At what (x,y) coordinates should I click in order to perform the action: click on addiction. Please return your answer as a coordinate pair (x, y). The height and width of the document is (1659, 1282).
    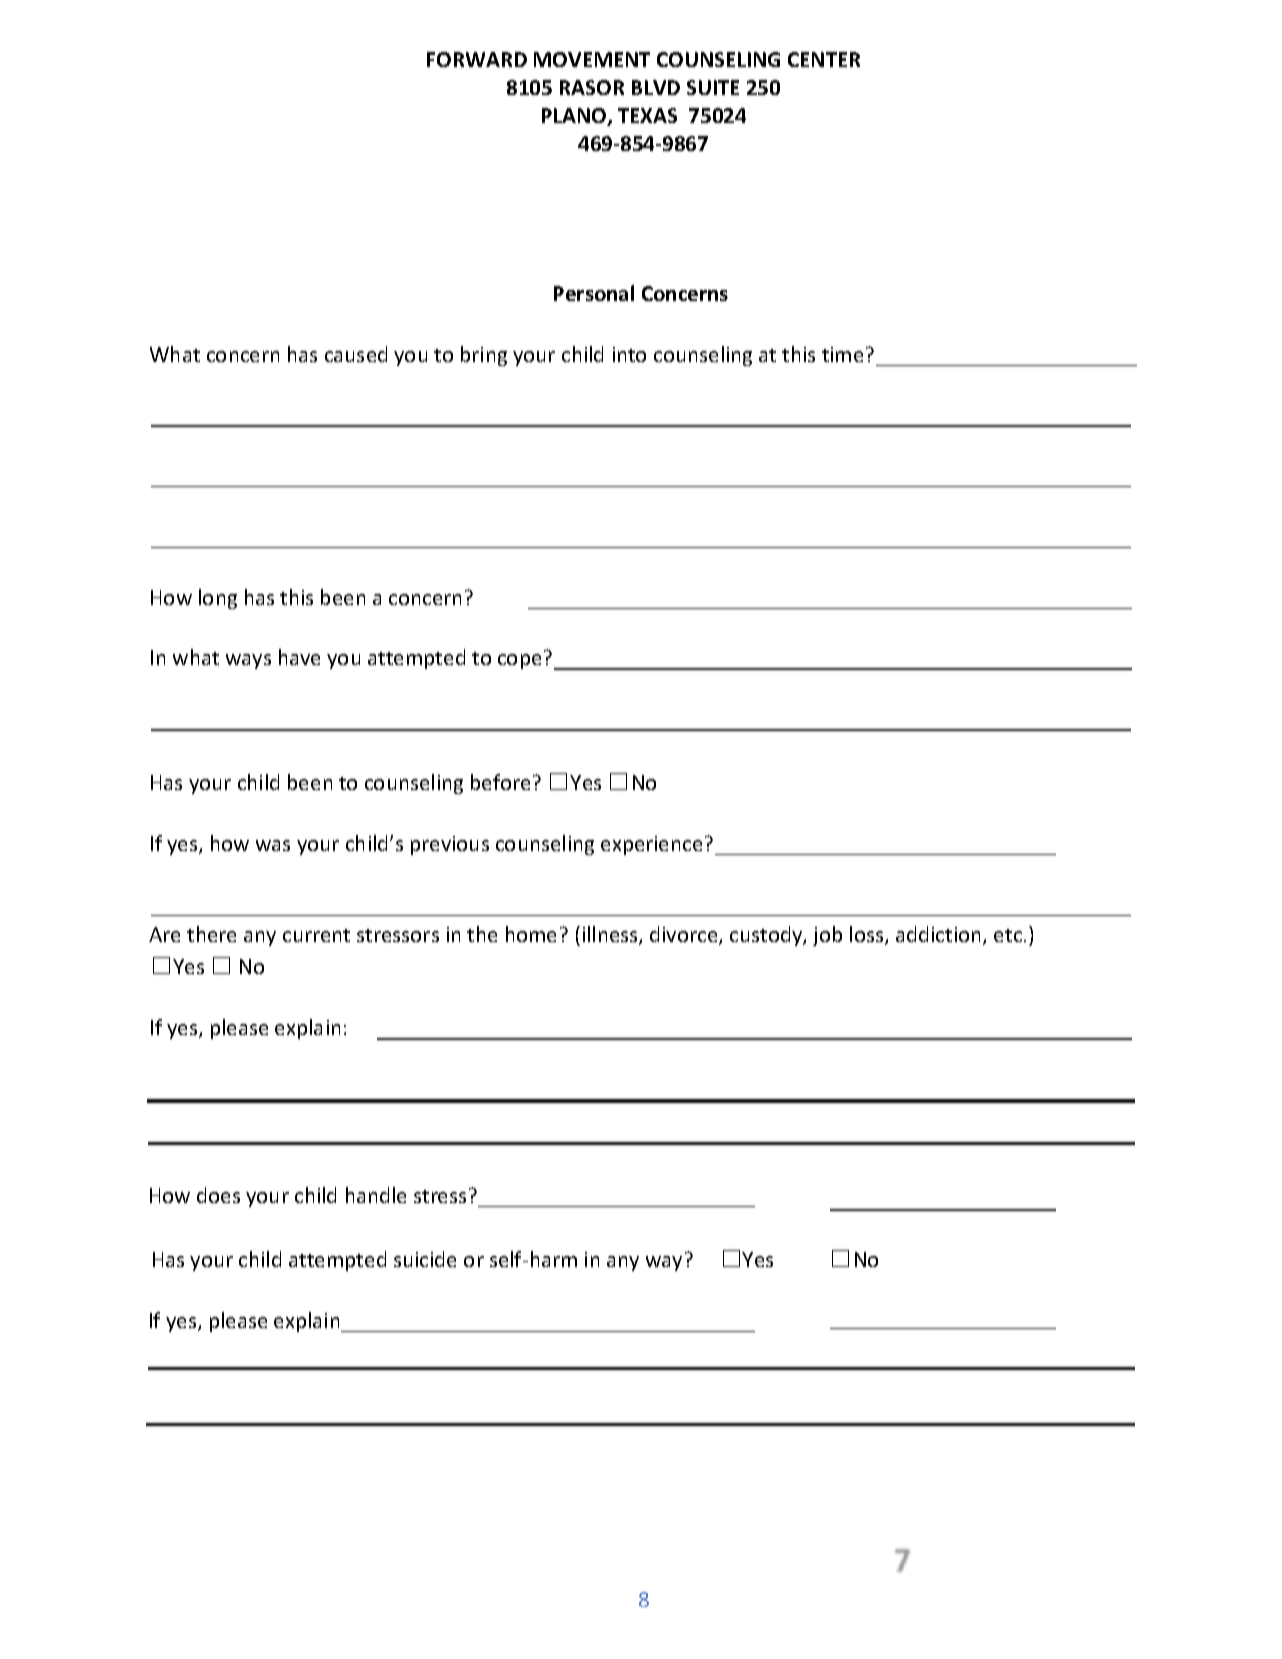
    Looking at the image, I should click on (940, 935).
